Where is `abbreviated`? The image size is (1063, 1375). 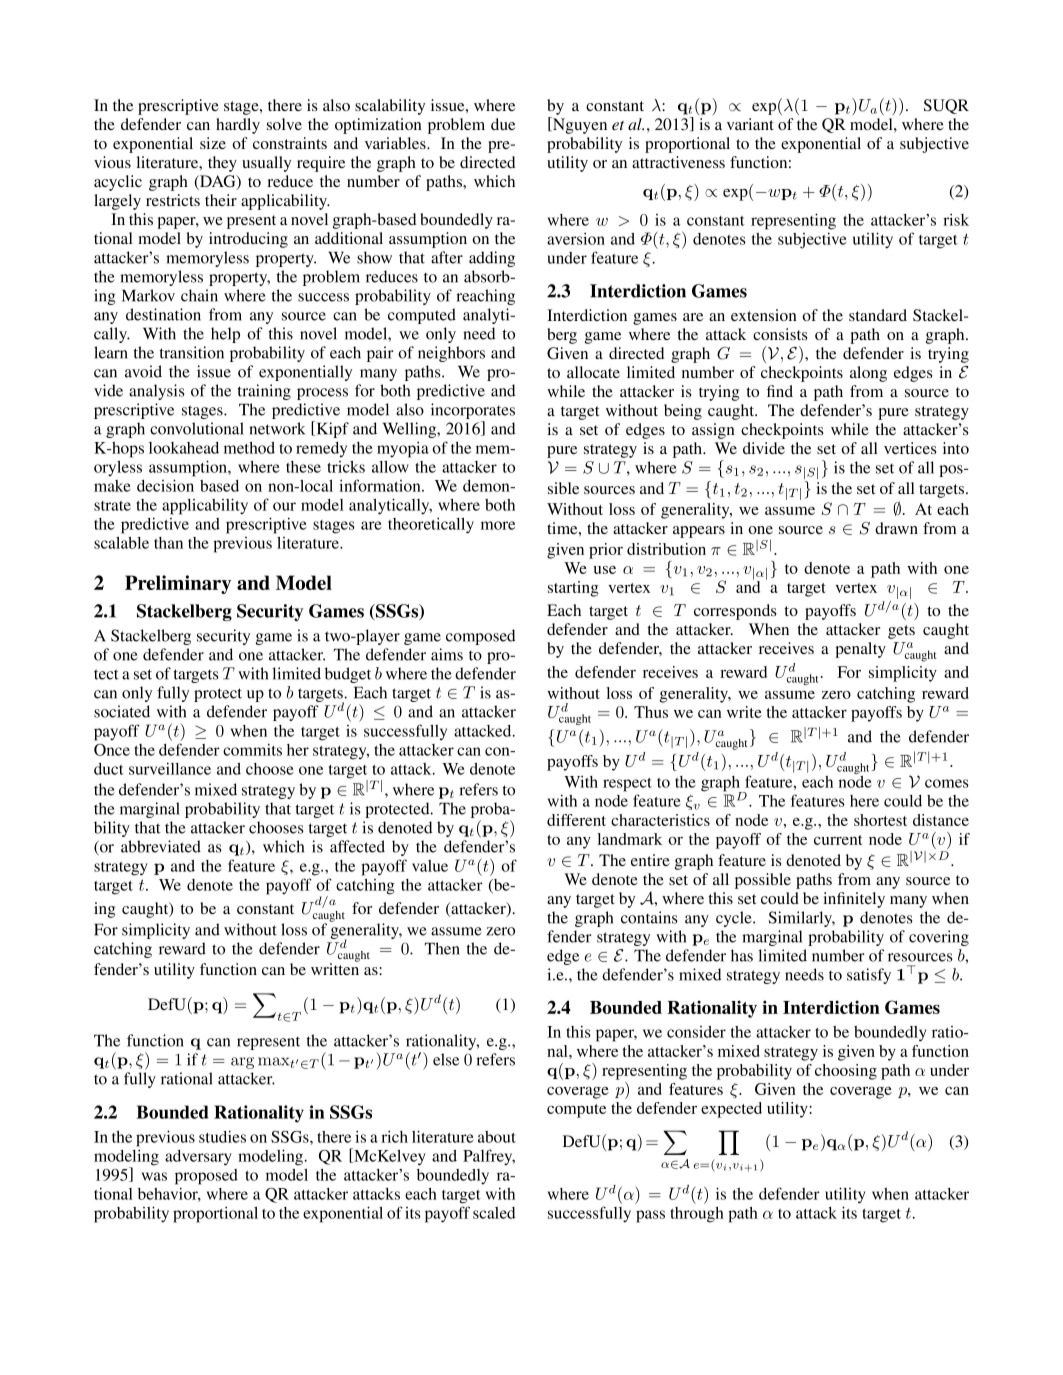
abbreviated is located at coordinates (161, 846).
